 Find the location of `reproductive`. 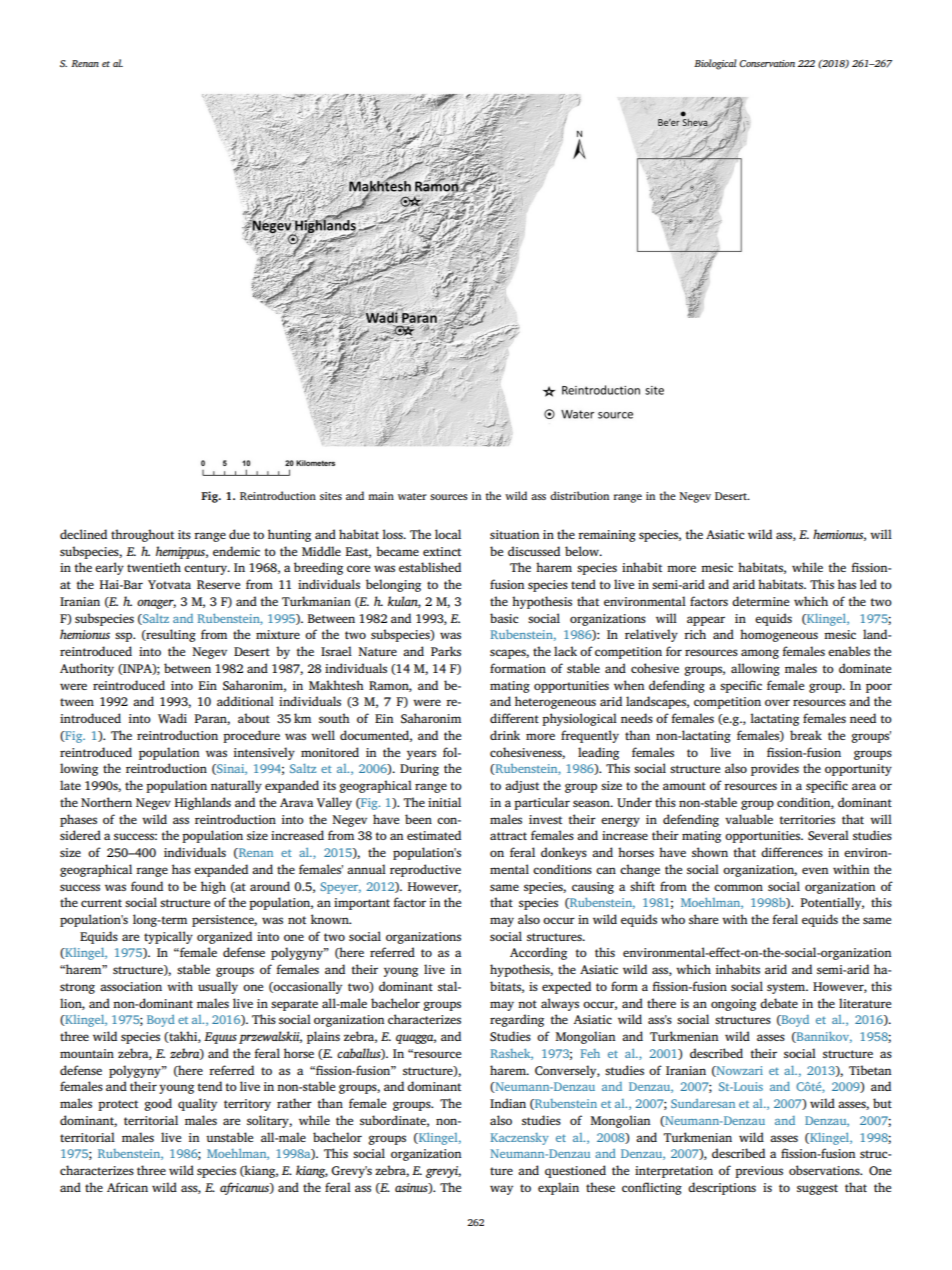

reproductive is located at coordinates (425, 870).
